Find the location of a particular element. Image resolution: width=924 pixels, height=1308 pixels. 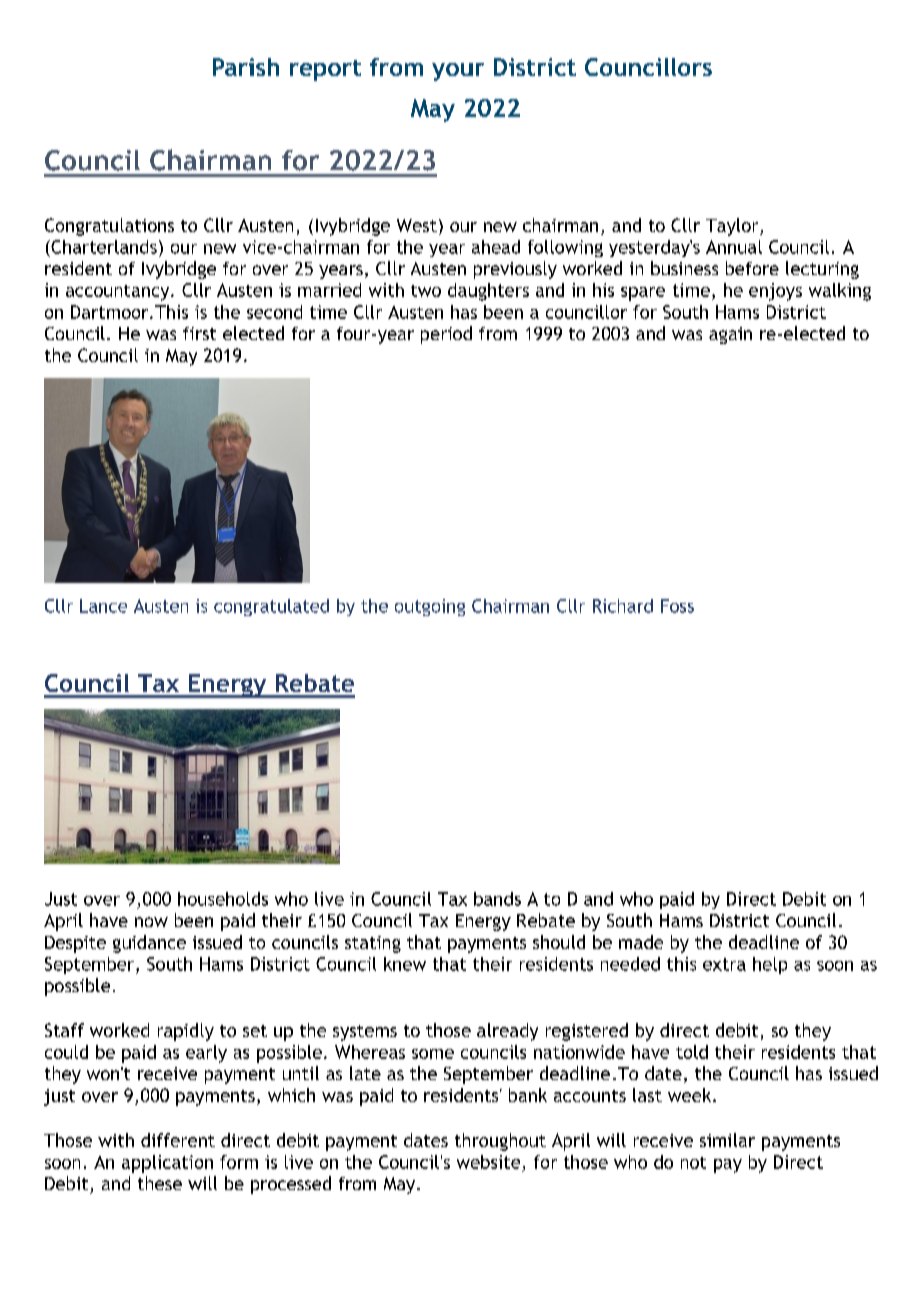

Parish is located at coordinates (246, 67).
